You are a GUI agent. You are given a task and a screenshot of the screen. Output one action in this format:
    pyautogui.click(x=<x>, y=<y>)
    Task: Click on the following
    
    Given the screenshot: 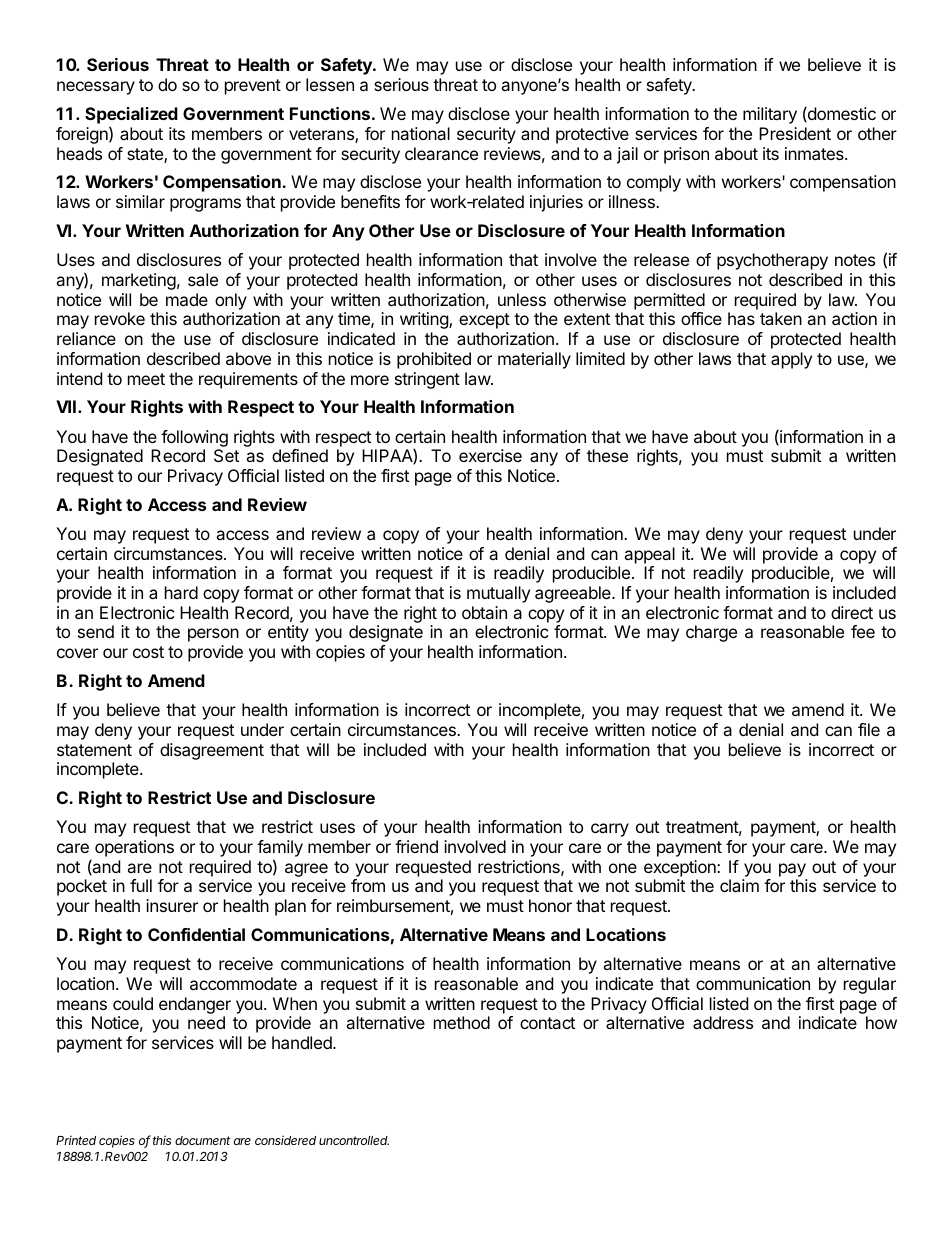 What is the action you would take?
    pyautogui.click(x=194, y=438)
